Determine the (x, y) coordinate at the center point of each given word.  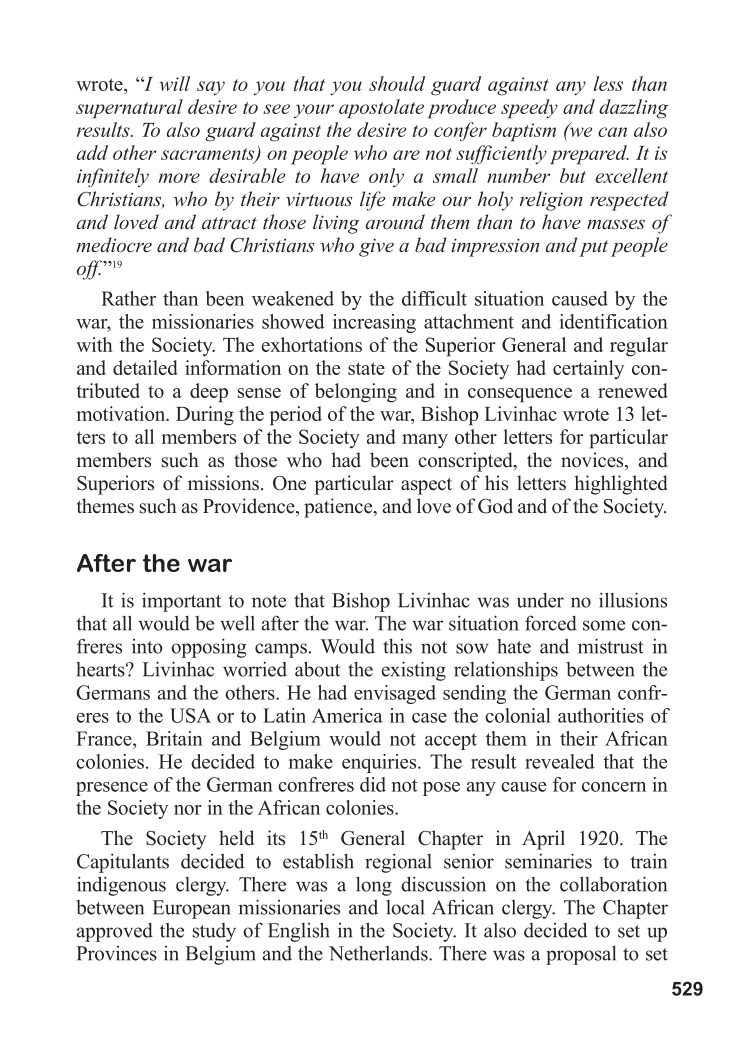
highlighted (621, 485)
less (608, 83)
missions (223, 483)
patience (339, 508)
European (192, 909)
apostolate (381, 109)
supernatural (129, 109)
